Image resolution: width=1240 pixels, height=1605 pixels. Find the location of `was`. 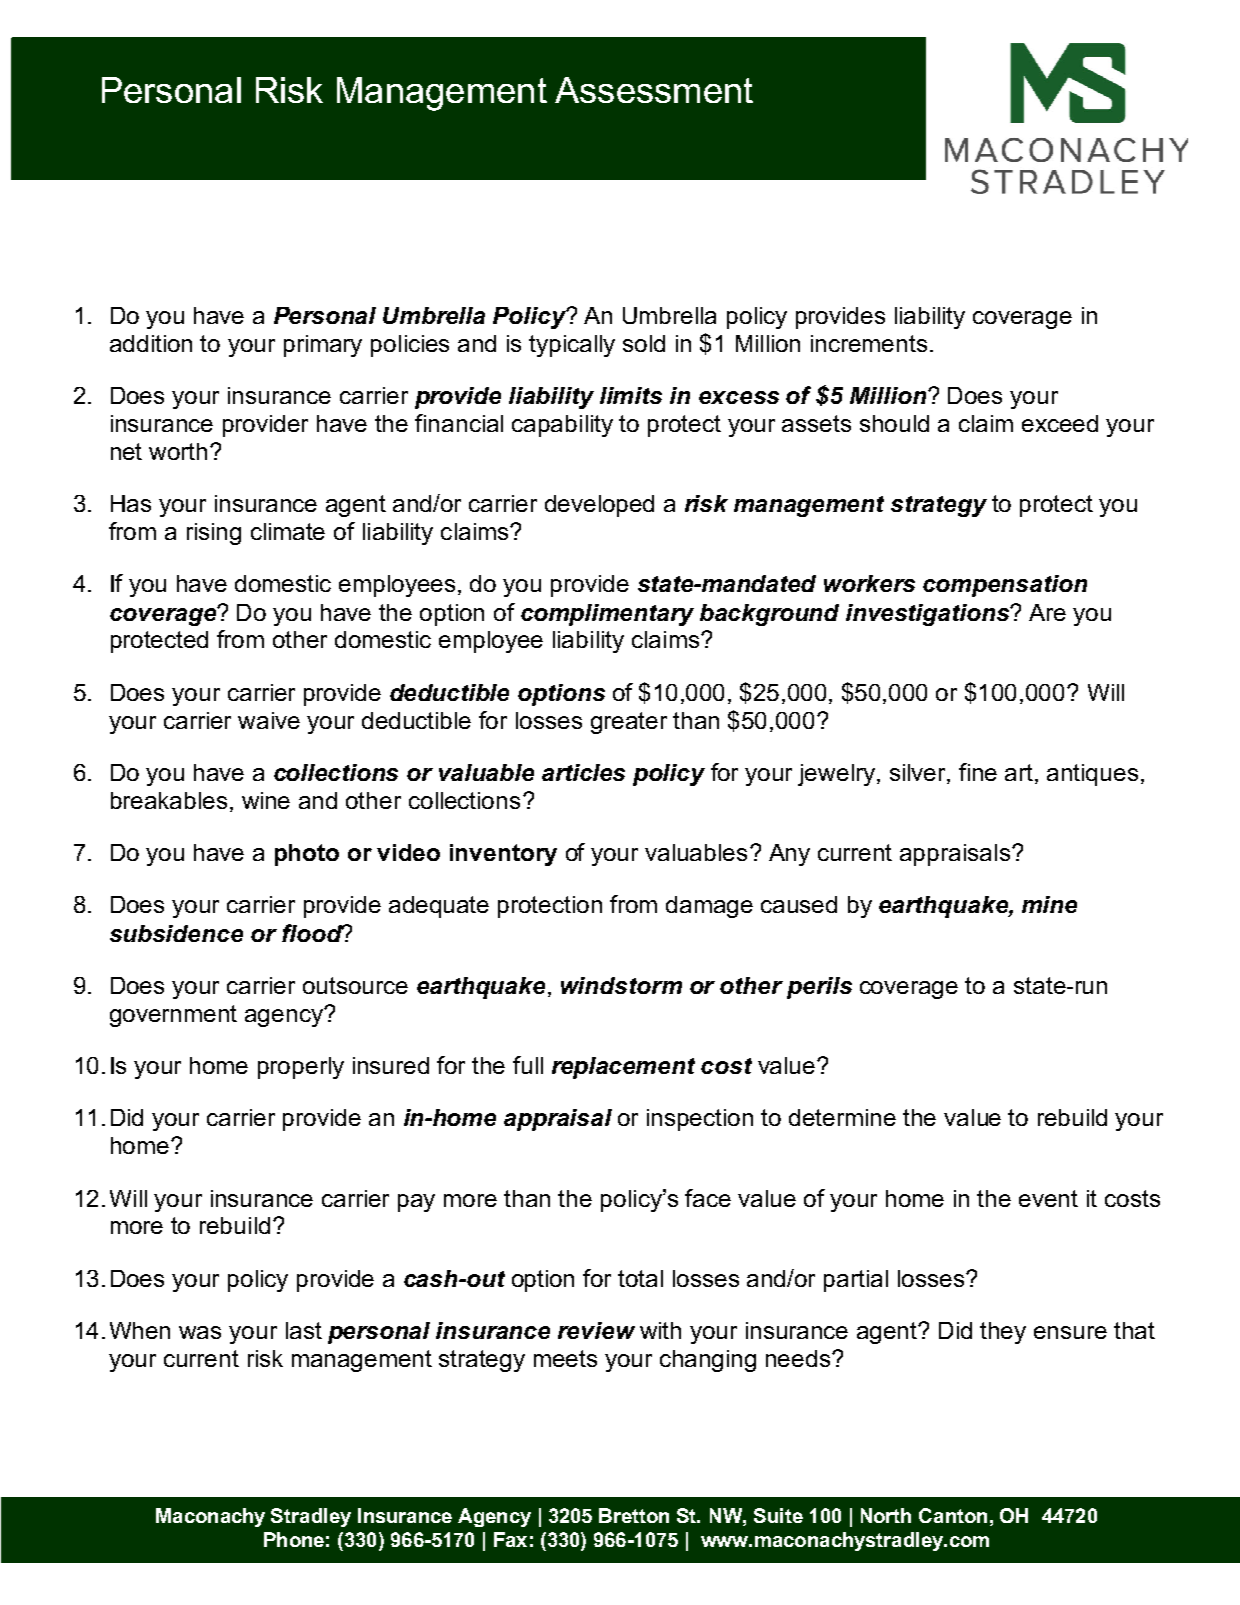

was is located at coordinates (200, 1332).
